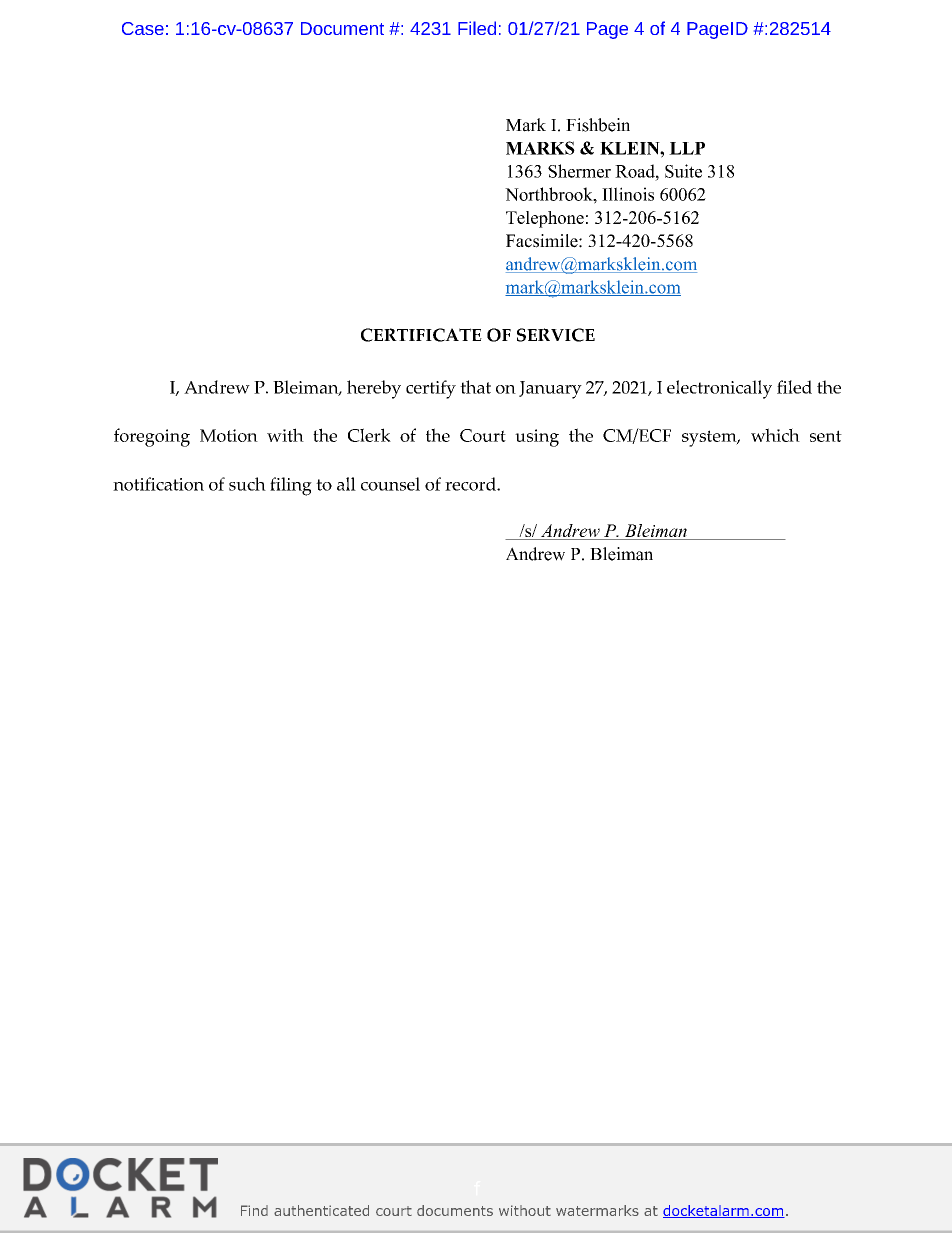 This screenshot has height=1233, width=952. I want to click on authenticated, so click(321, 1210).
